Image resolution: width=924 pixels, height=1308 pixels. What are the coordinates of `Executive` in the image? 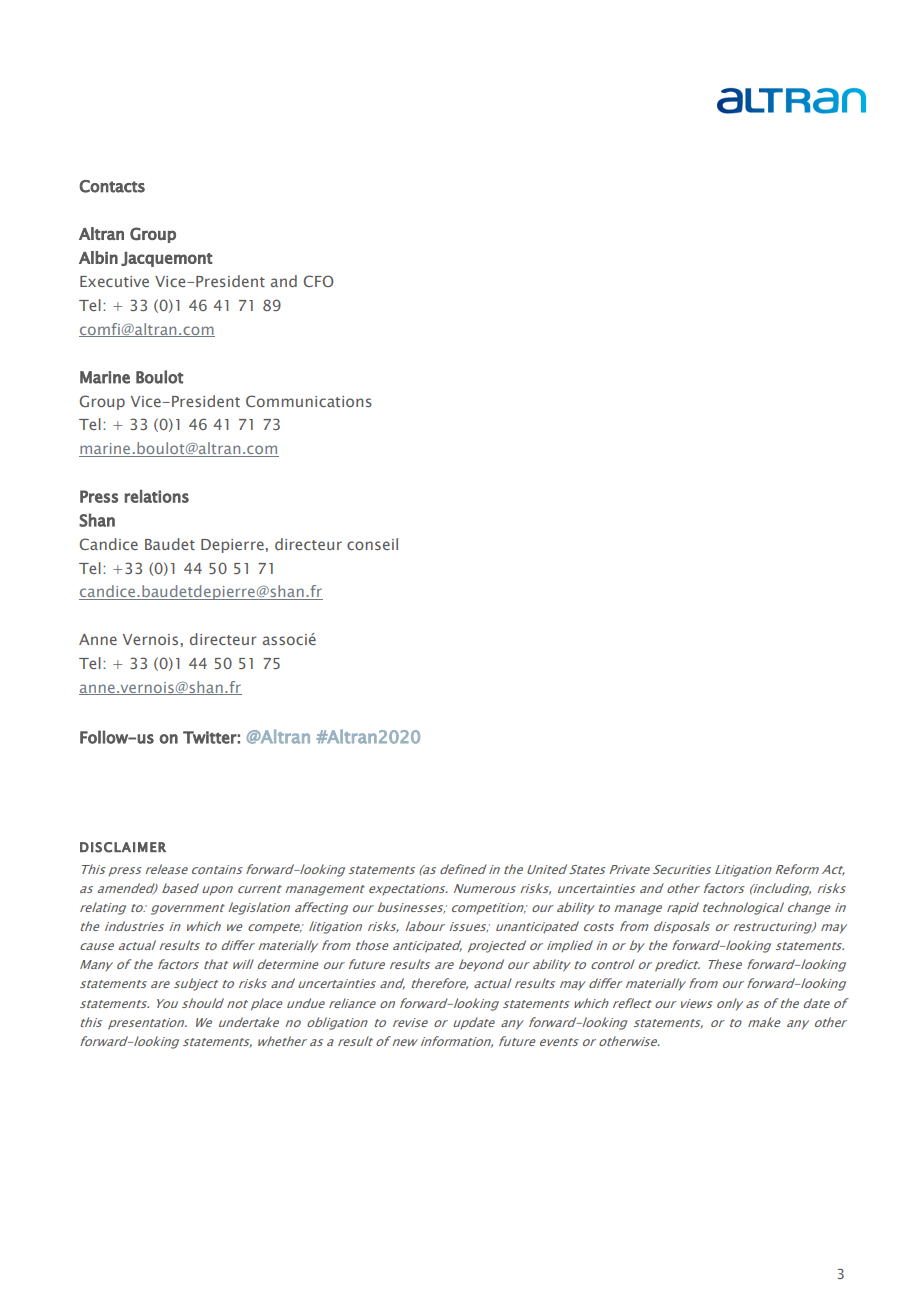 It's located at (114, 281).
